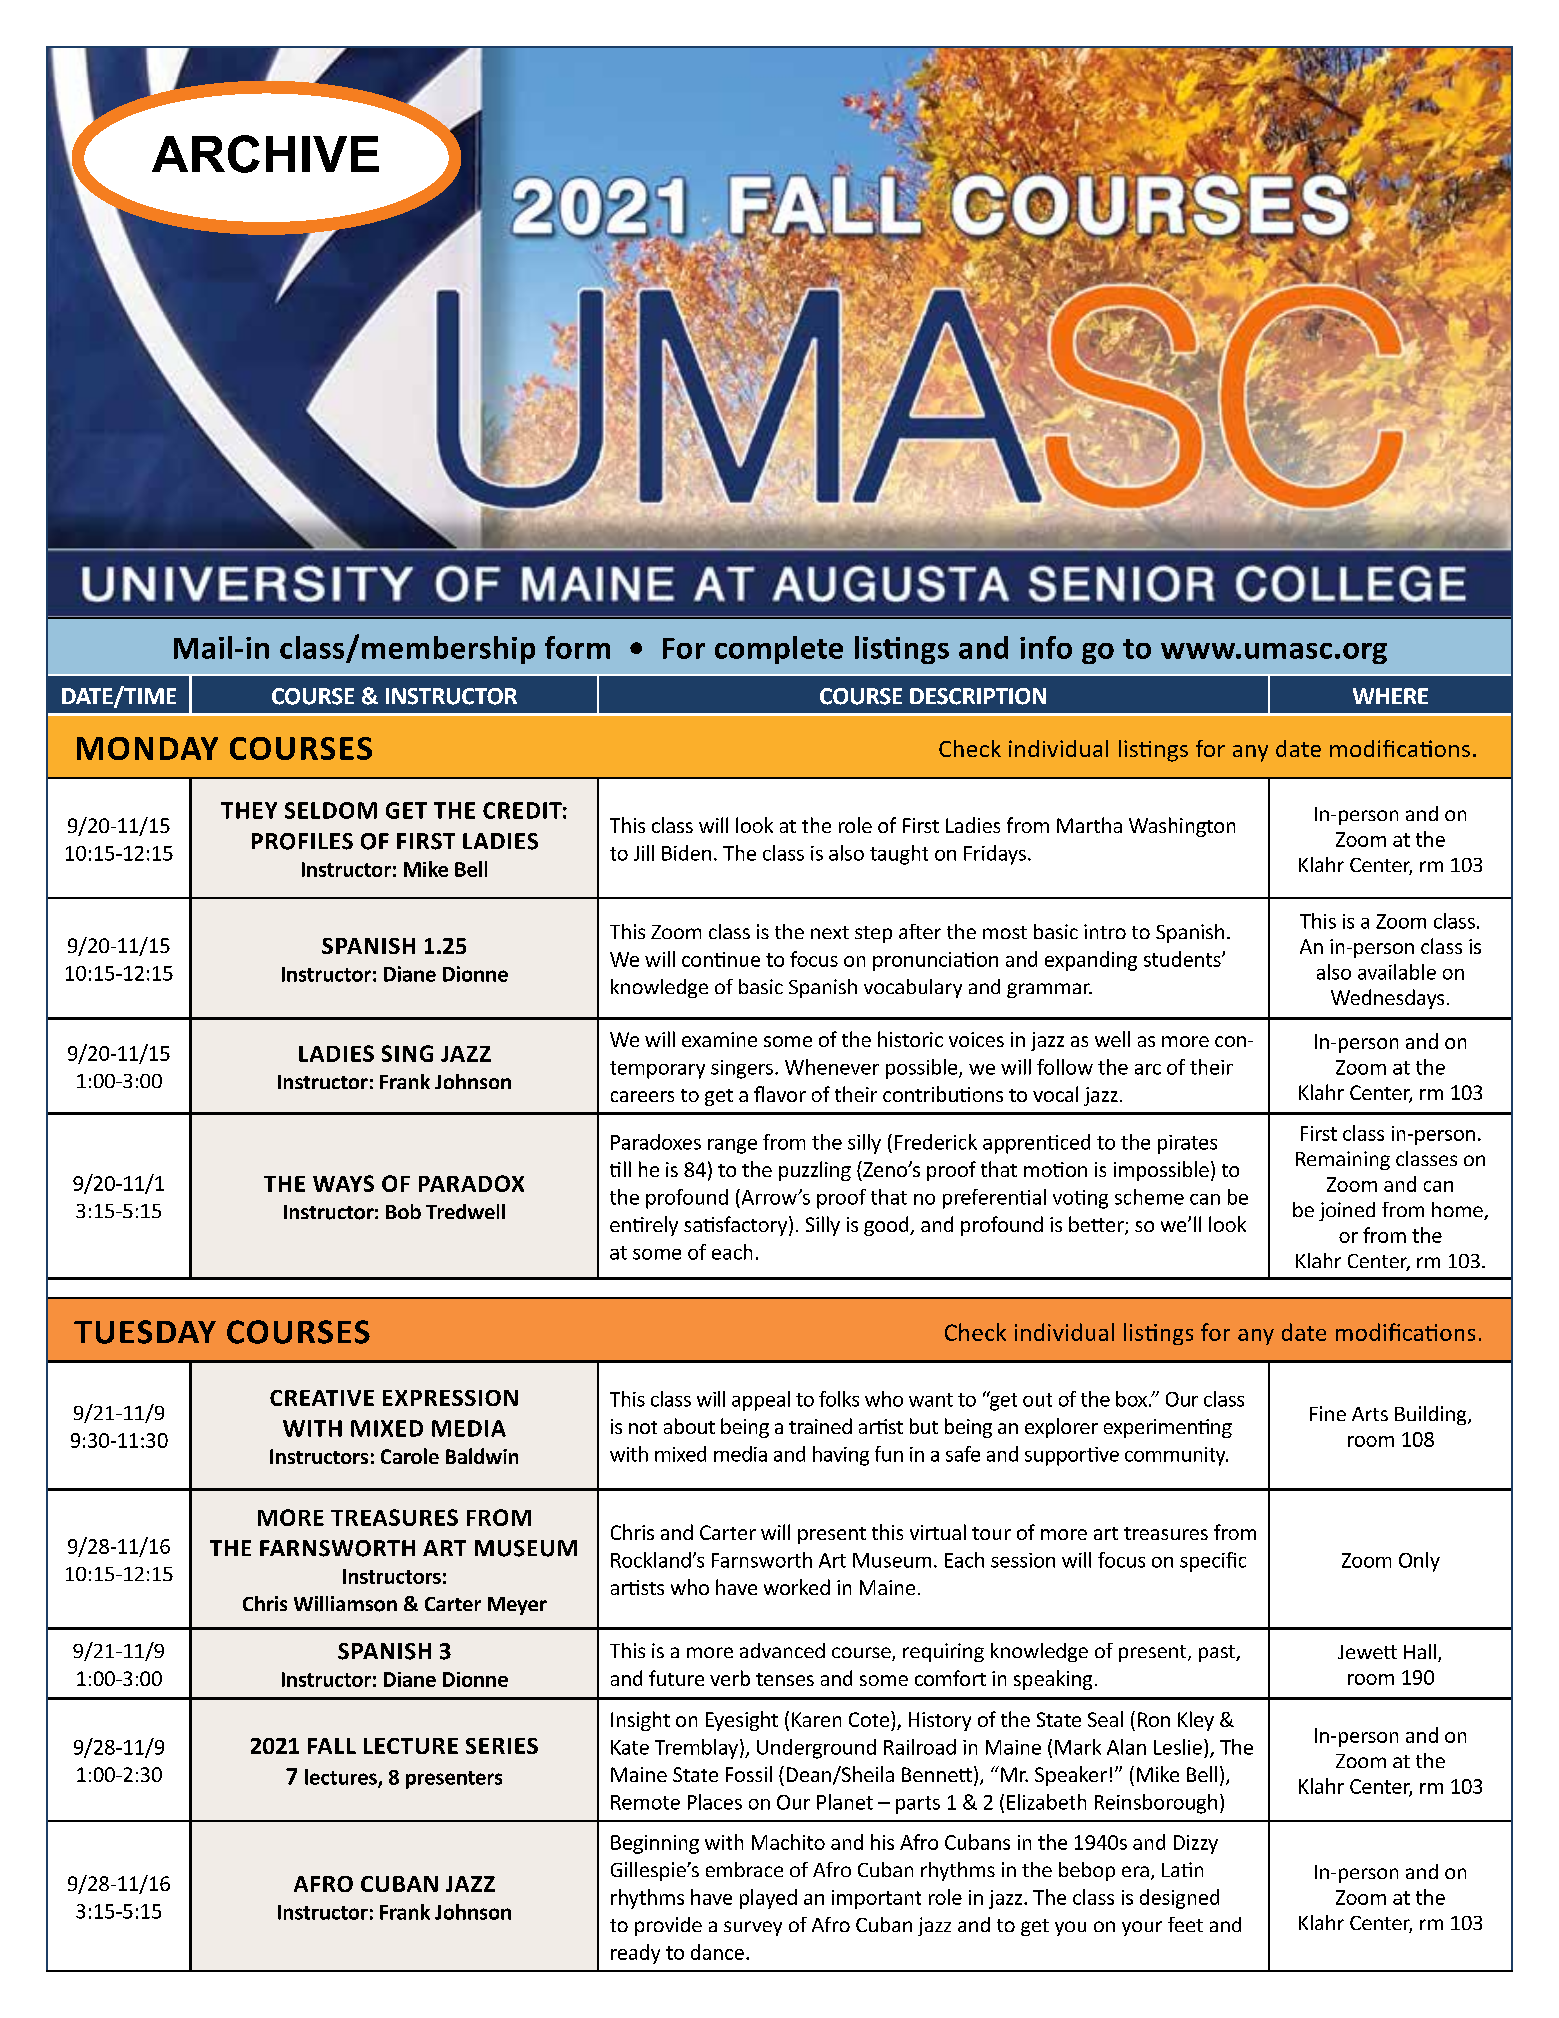  Describe the element at coordinates (839, 1399) in the image. I see `folks` at that location.
